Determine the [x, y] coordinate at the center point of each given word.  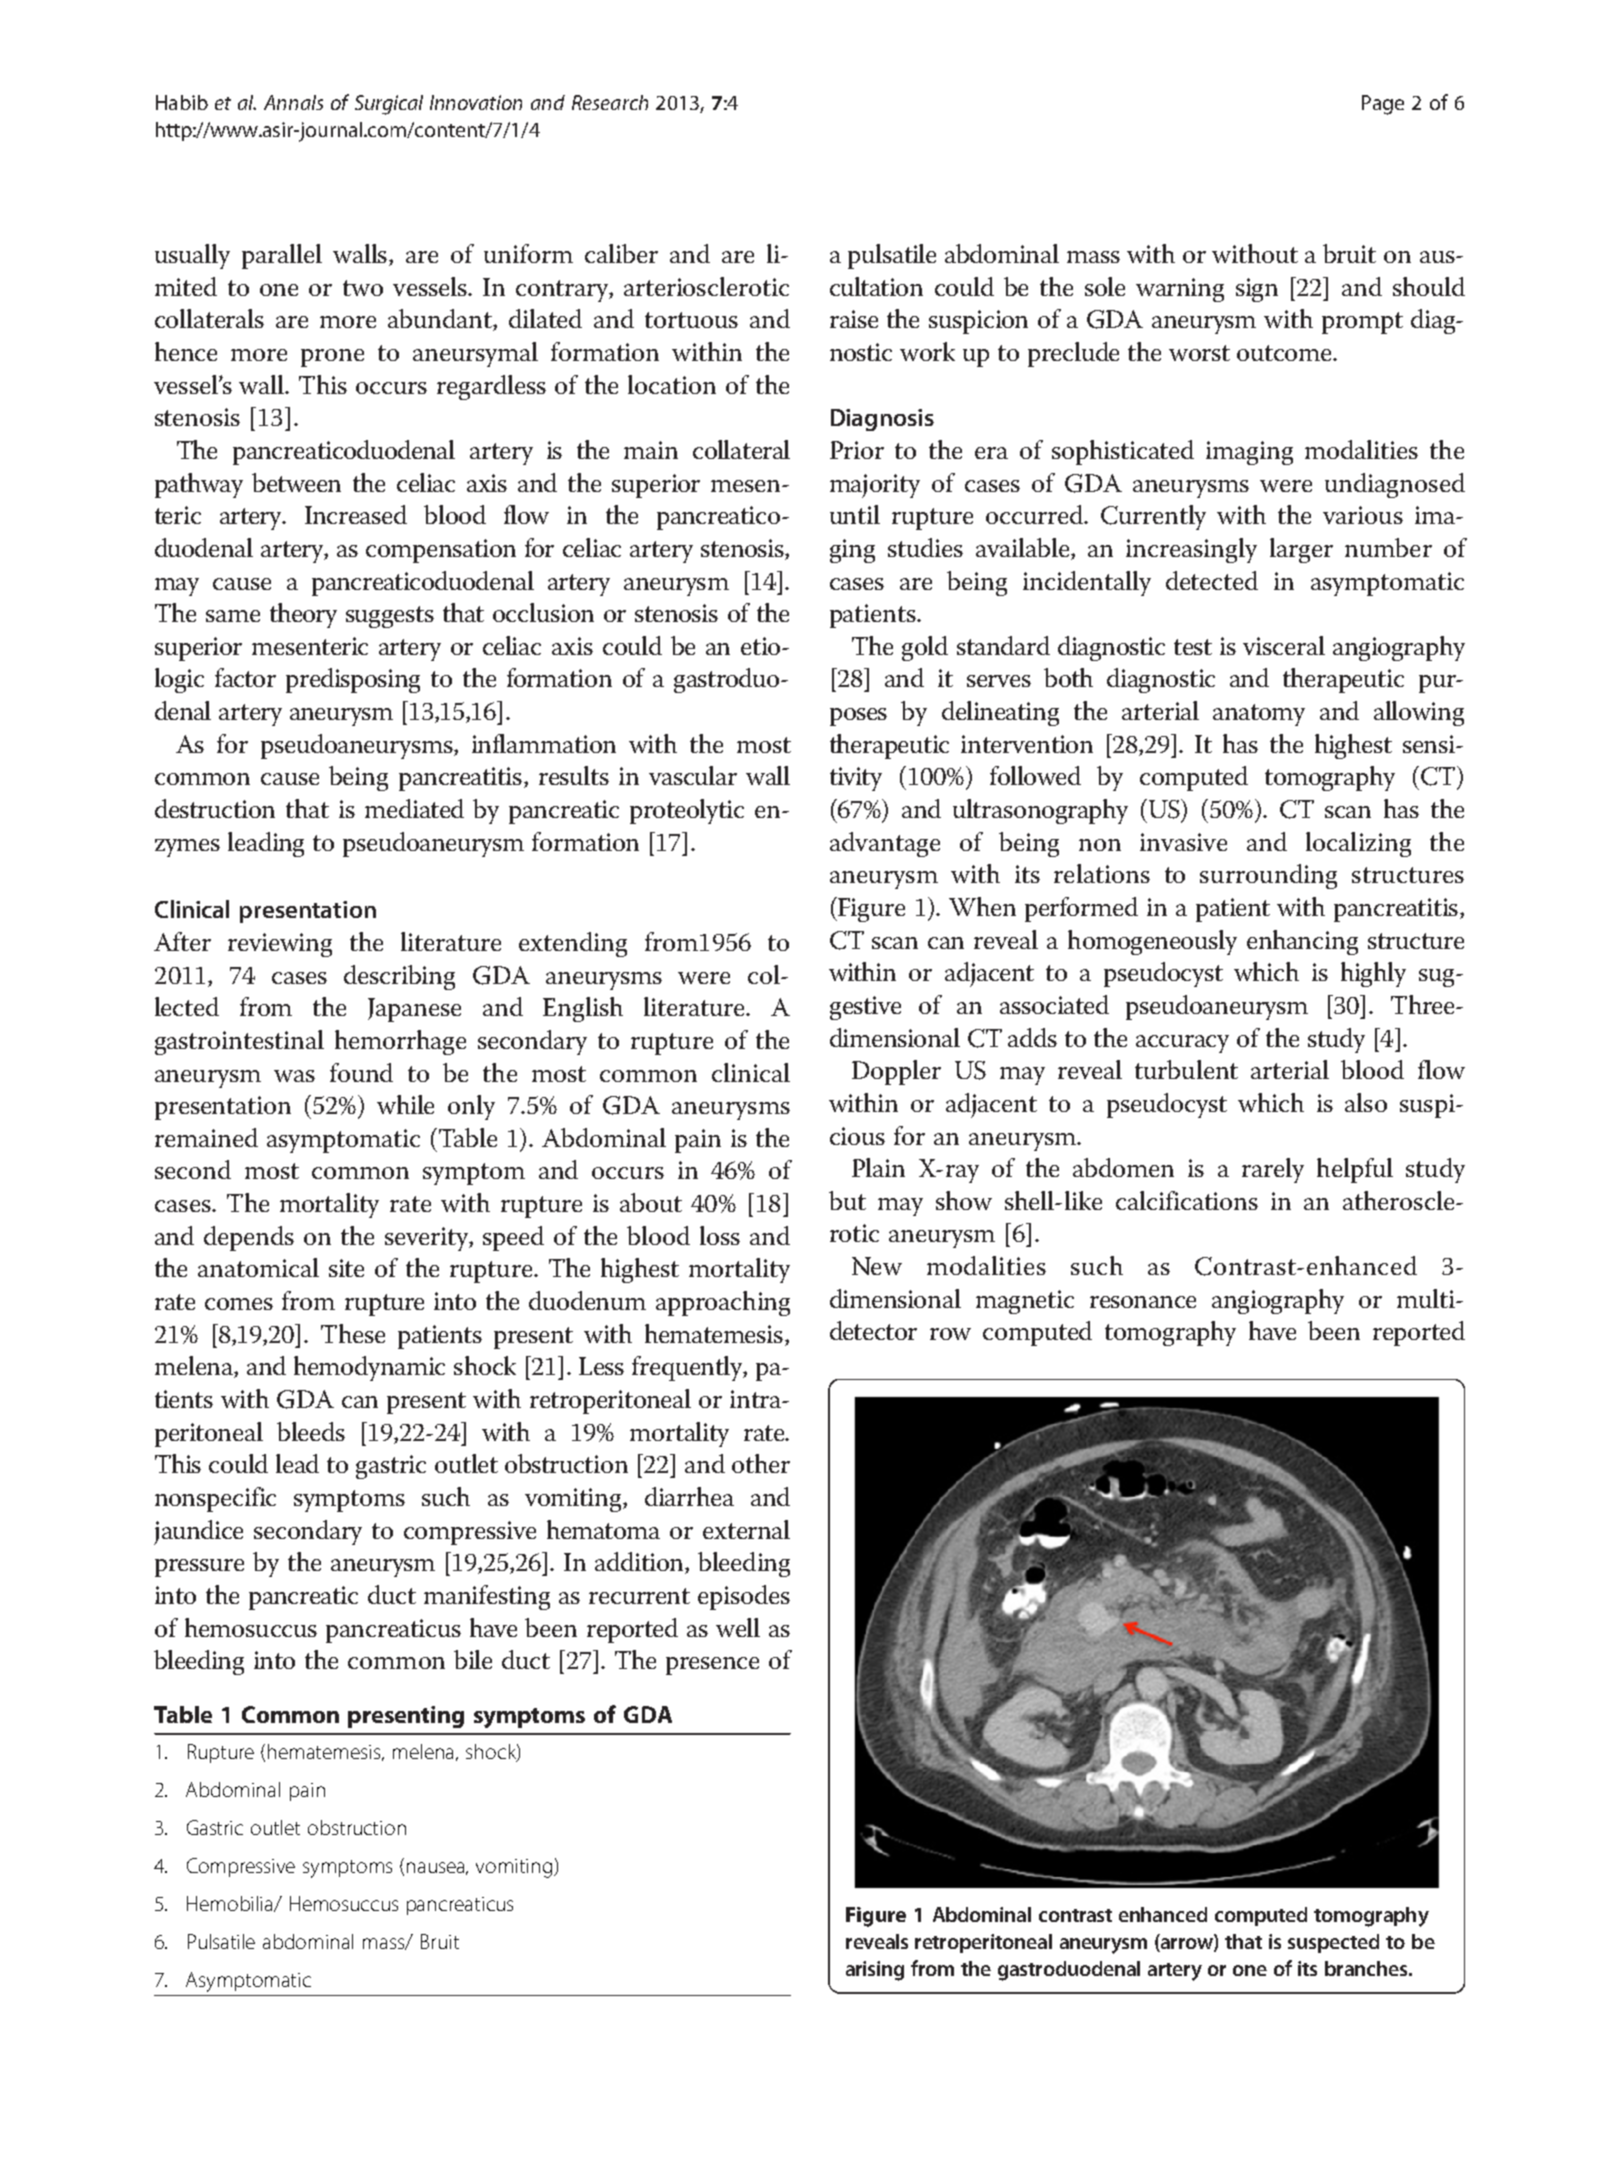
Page [1383, 105]
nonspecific [215, 1499]
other [761, 1463]
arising [875, 1971]
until [855, 514]
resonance [1143, 1302]
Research [610, 102]
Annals [293, 102]
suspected [1333, 1943]
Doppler [896, 1072]
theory [303, 615]
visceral [1284, 645]
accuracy [1182, 1044]
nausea [437, 1868]
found [361, 1072]
